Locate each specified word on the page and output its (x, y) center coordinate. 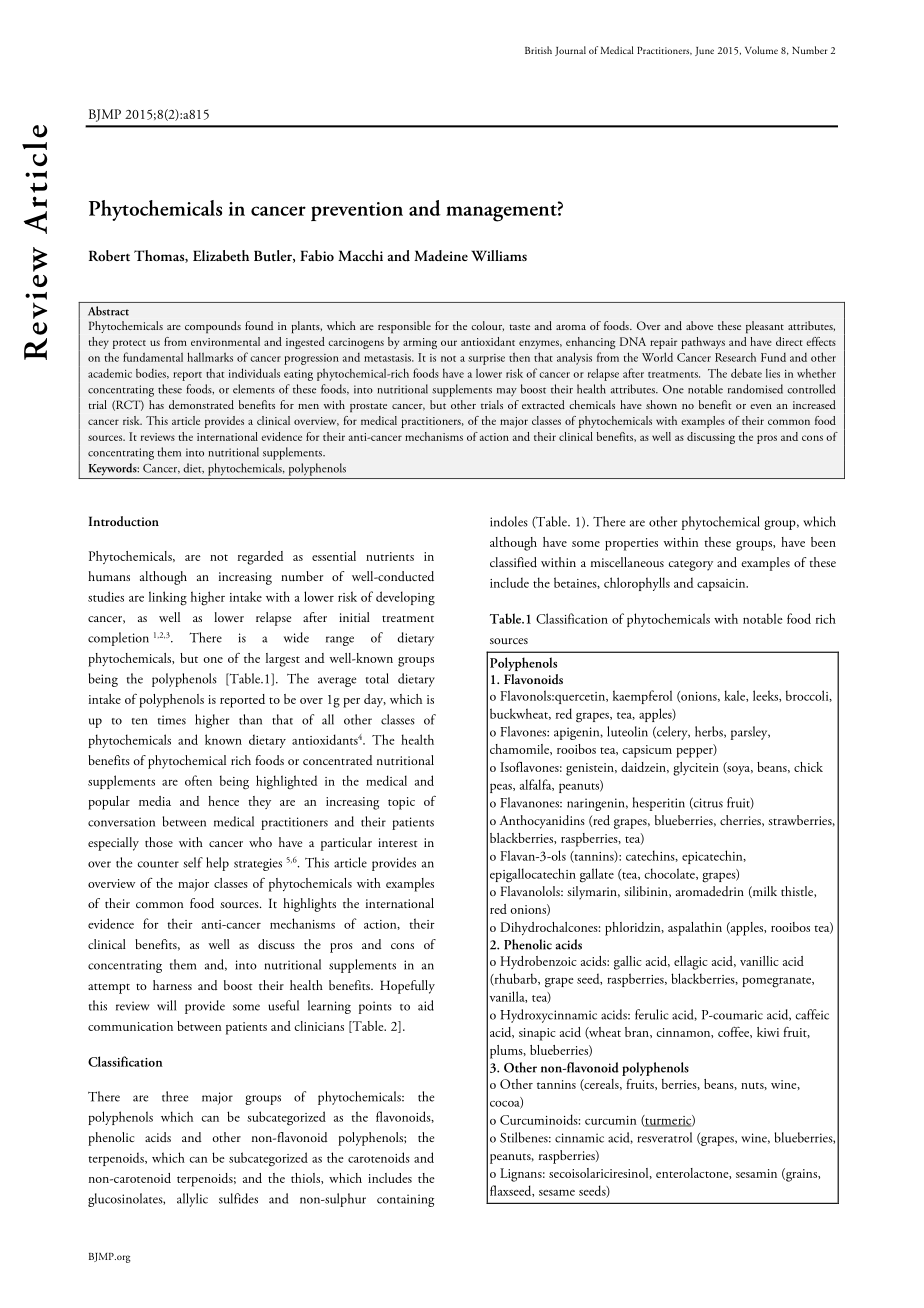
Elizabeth (221, 255)
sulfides (238, 1198)
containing (405, 1200)
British (538, 50)
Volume (761, 50)
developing (405, 598)
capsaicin (722, 585)
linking (168, 598)
